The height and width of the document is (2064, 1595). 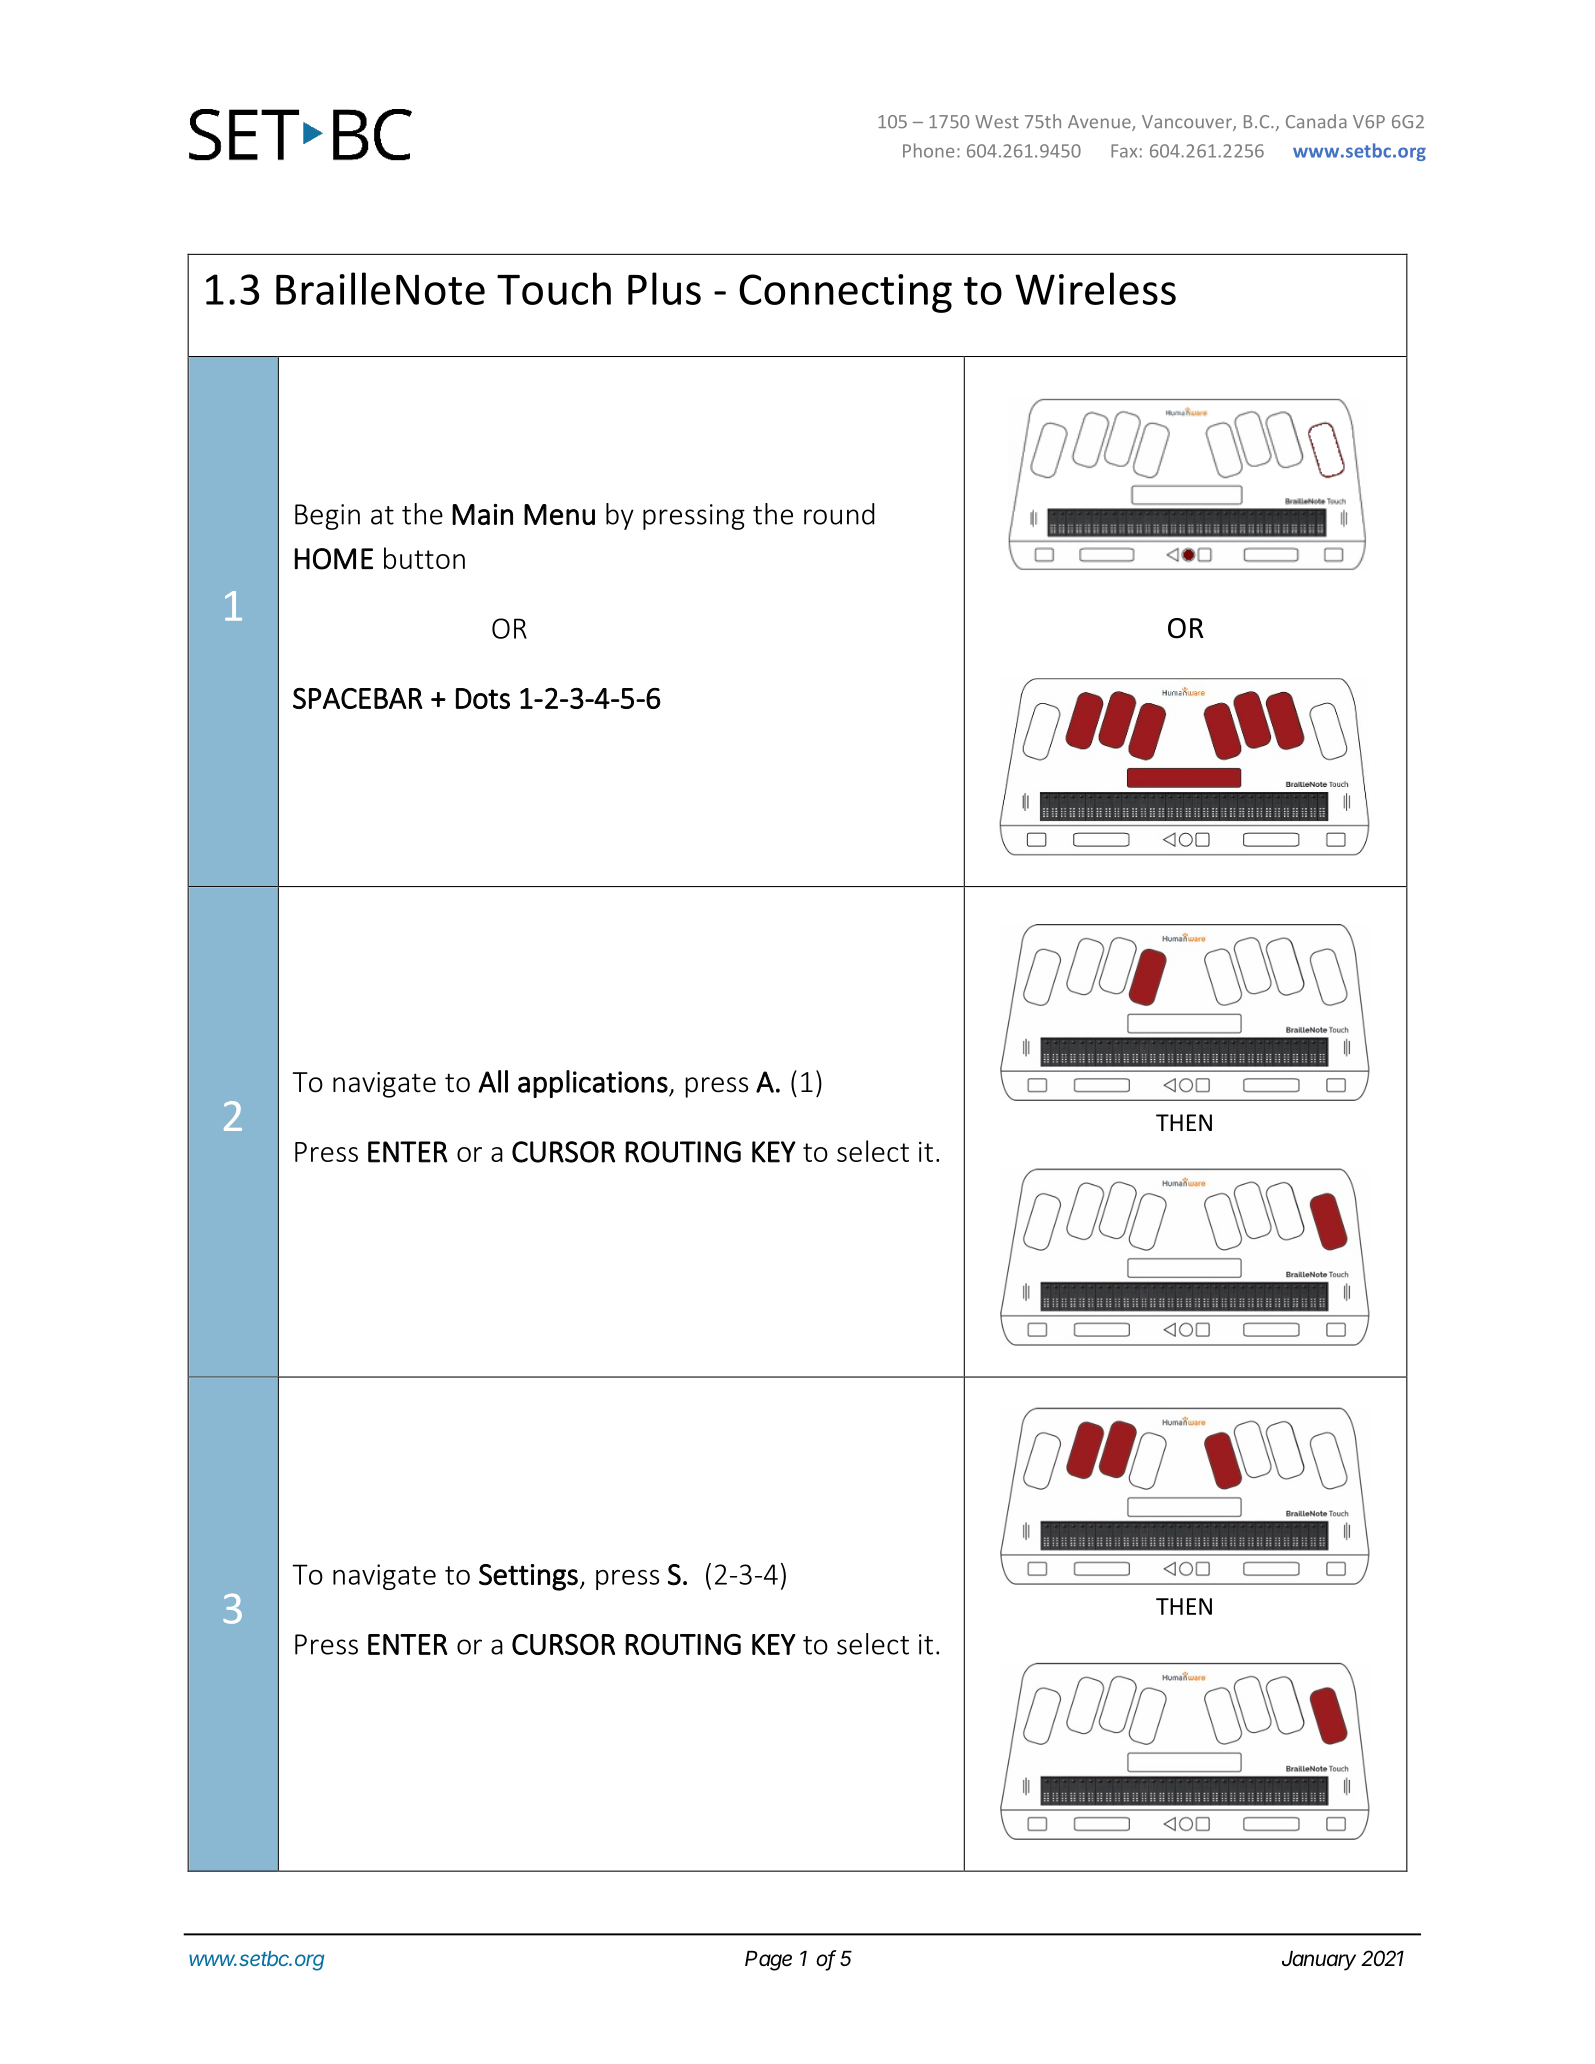 I want to click on Touch, so click(x=554, y=288).
